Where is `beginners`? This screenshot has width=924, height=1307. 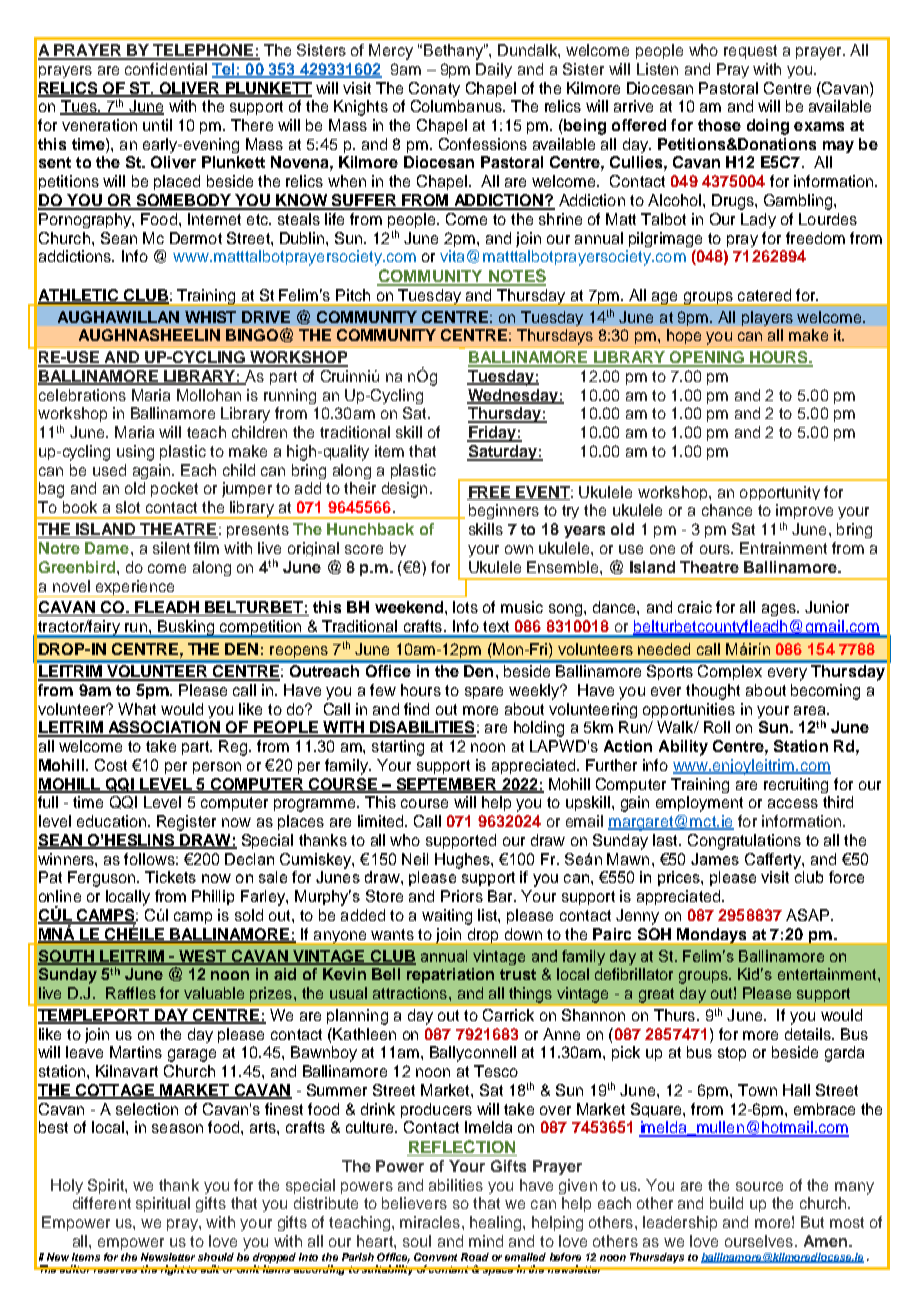 beginners is located at coordinates (504, 511).
